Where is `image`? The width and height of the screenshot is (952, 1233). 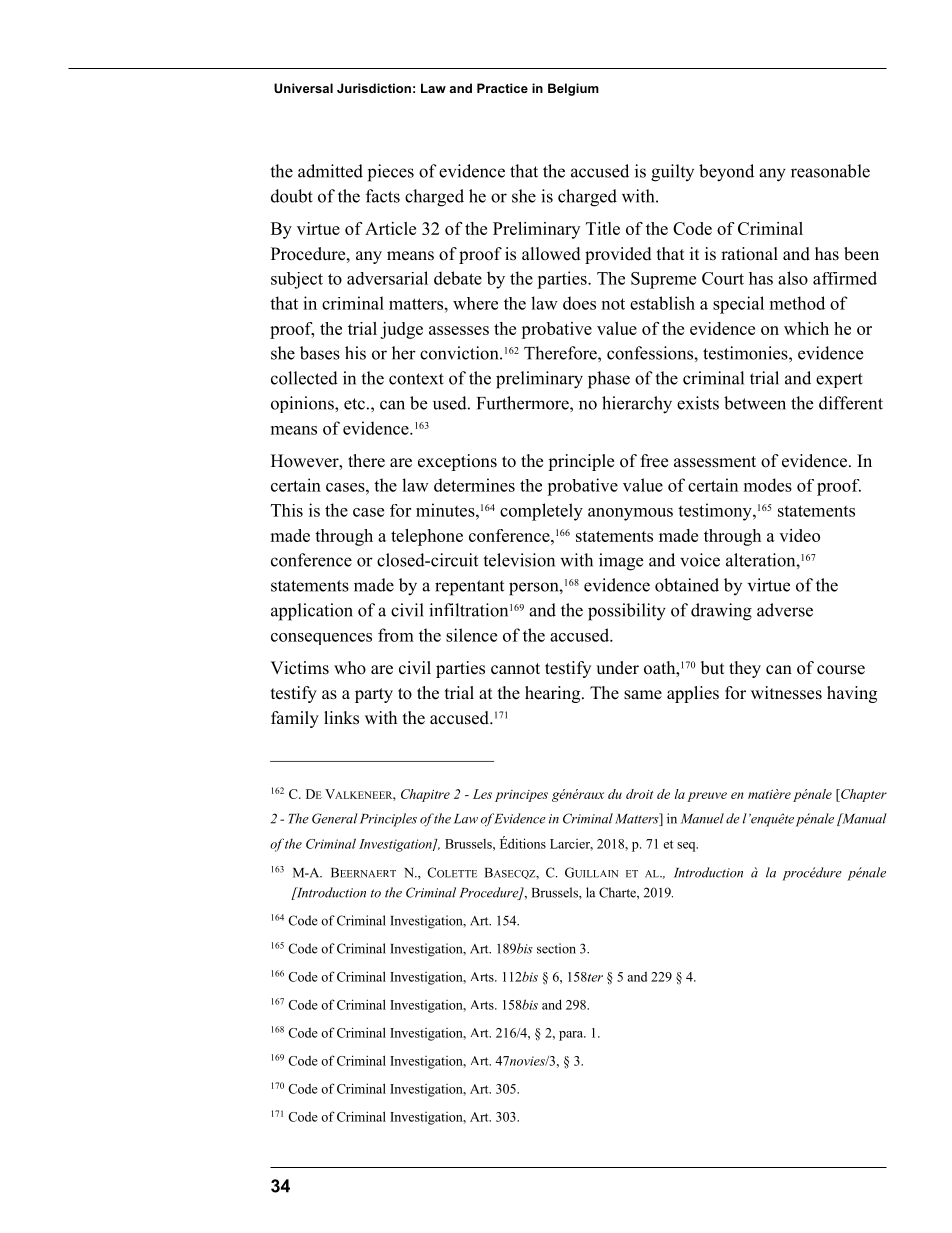
image is located at coordinates (621, 562).
